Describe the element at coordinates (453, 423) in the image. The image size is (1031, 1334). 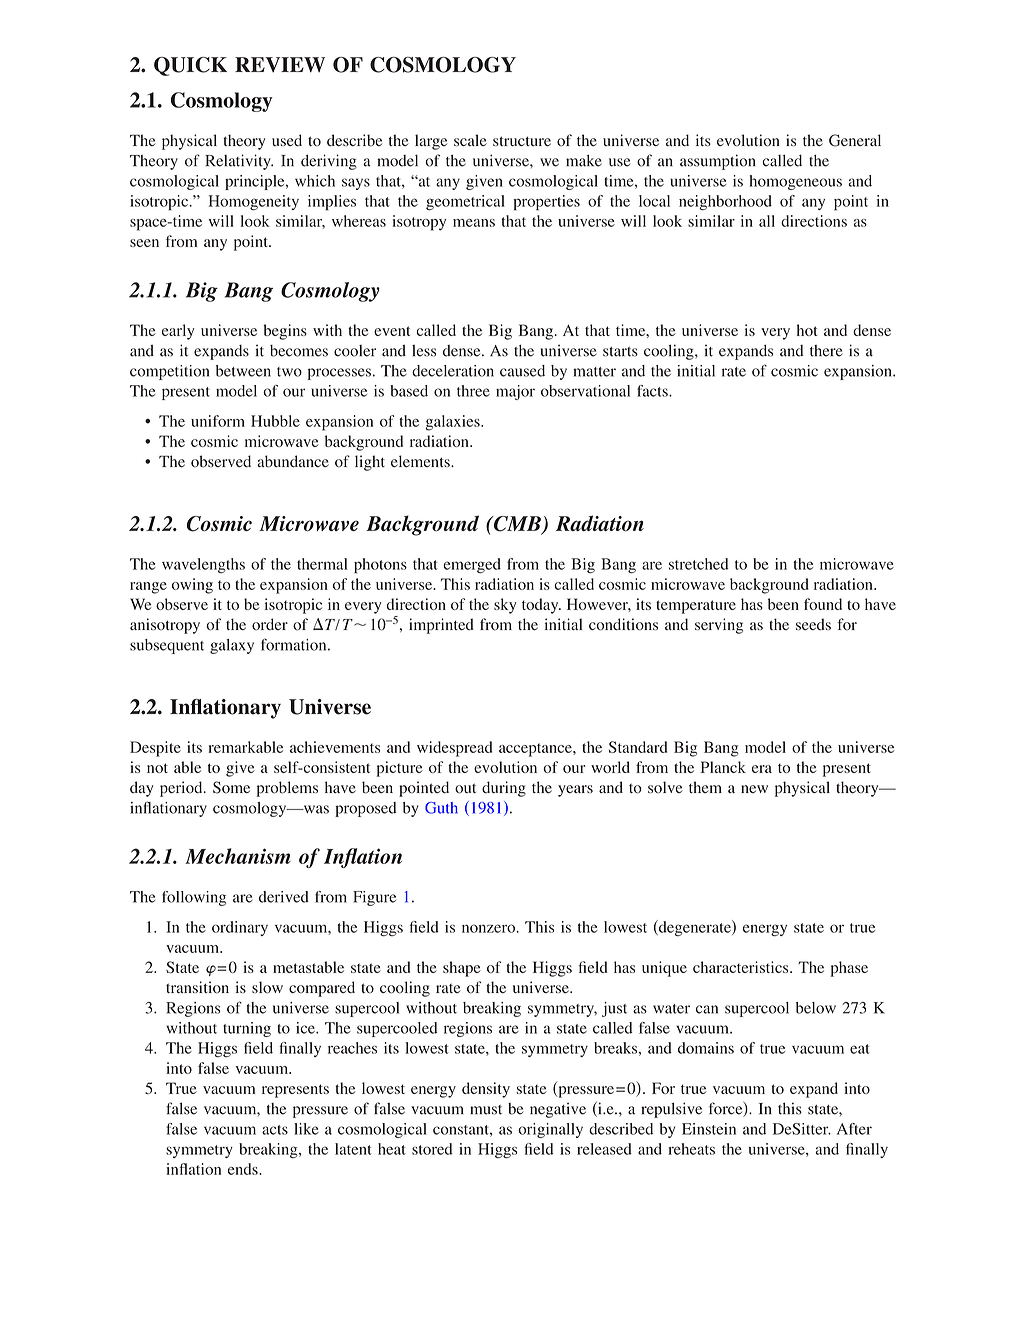
I see `galaxies` at that location.
